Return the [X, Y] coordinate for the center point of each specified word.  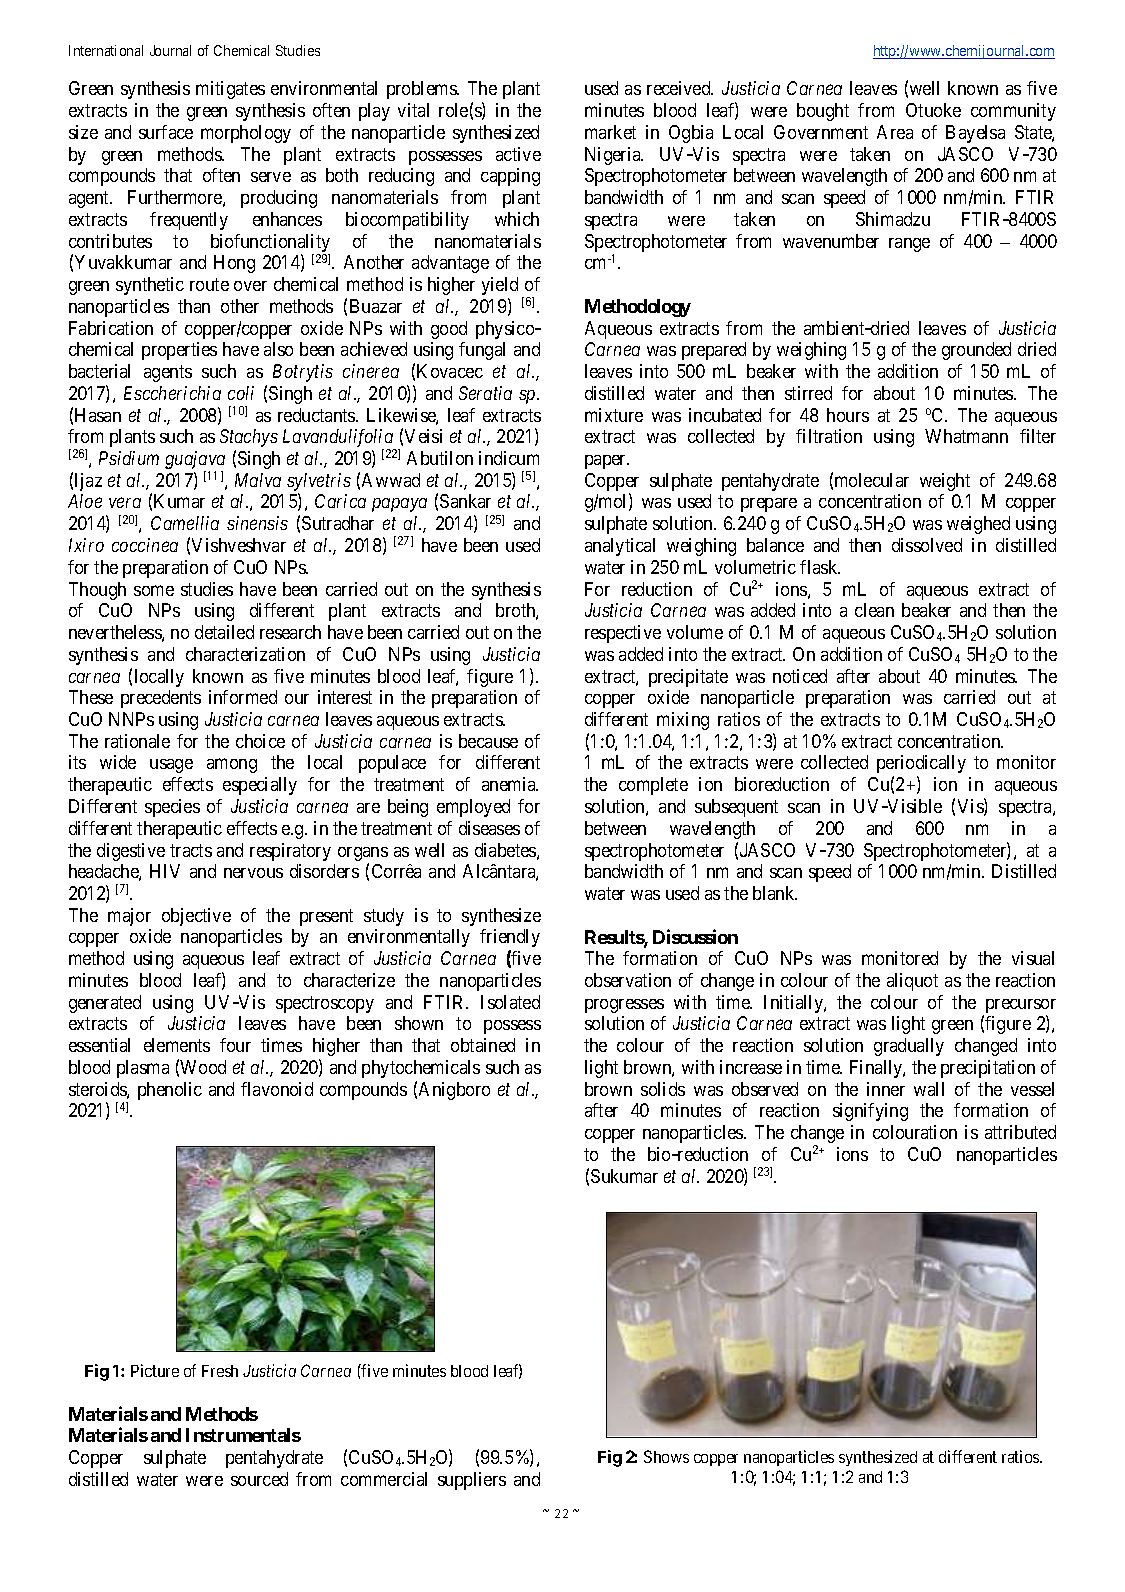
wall [929, 1089]
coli [241, 393]
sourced [259, 1479]
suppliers [472, 1481]
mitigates [230, 90]
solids [663, 1089]
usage [171, 766]
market [610, 132]
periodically [921, 766]
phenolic [170, 1091]
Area [895, 132]
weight [945, 482]
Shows [666, 1456]
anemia [510, 784]
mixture [614, 415]
